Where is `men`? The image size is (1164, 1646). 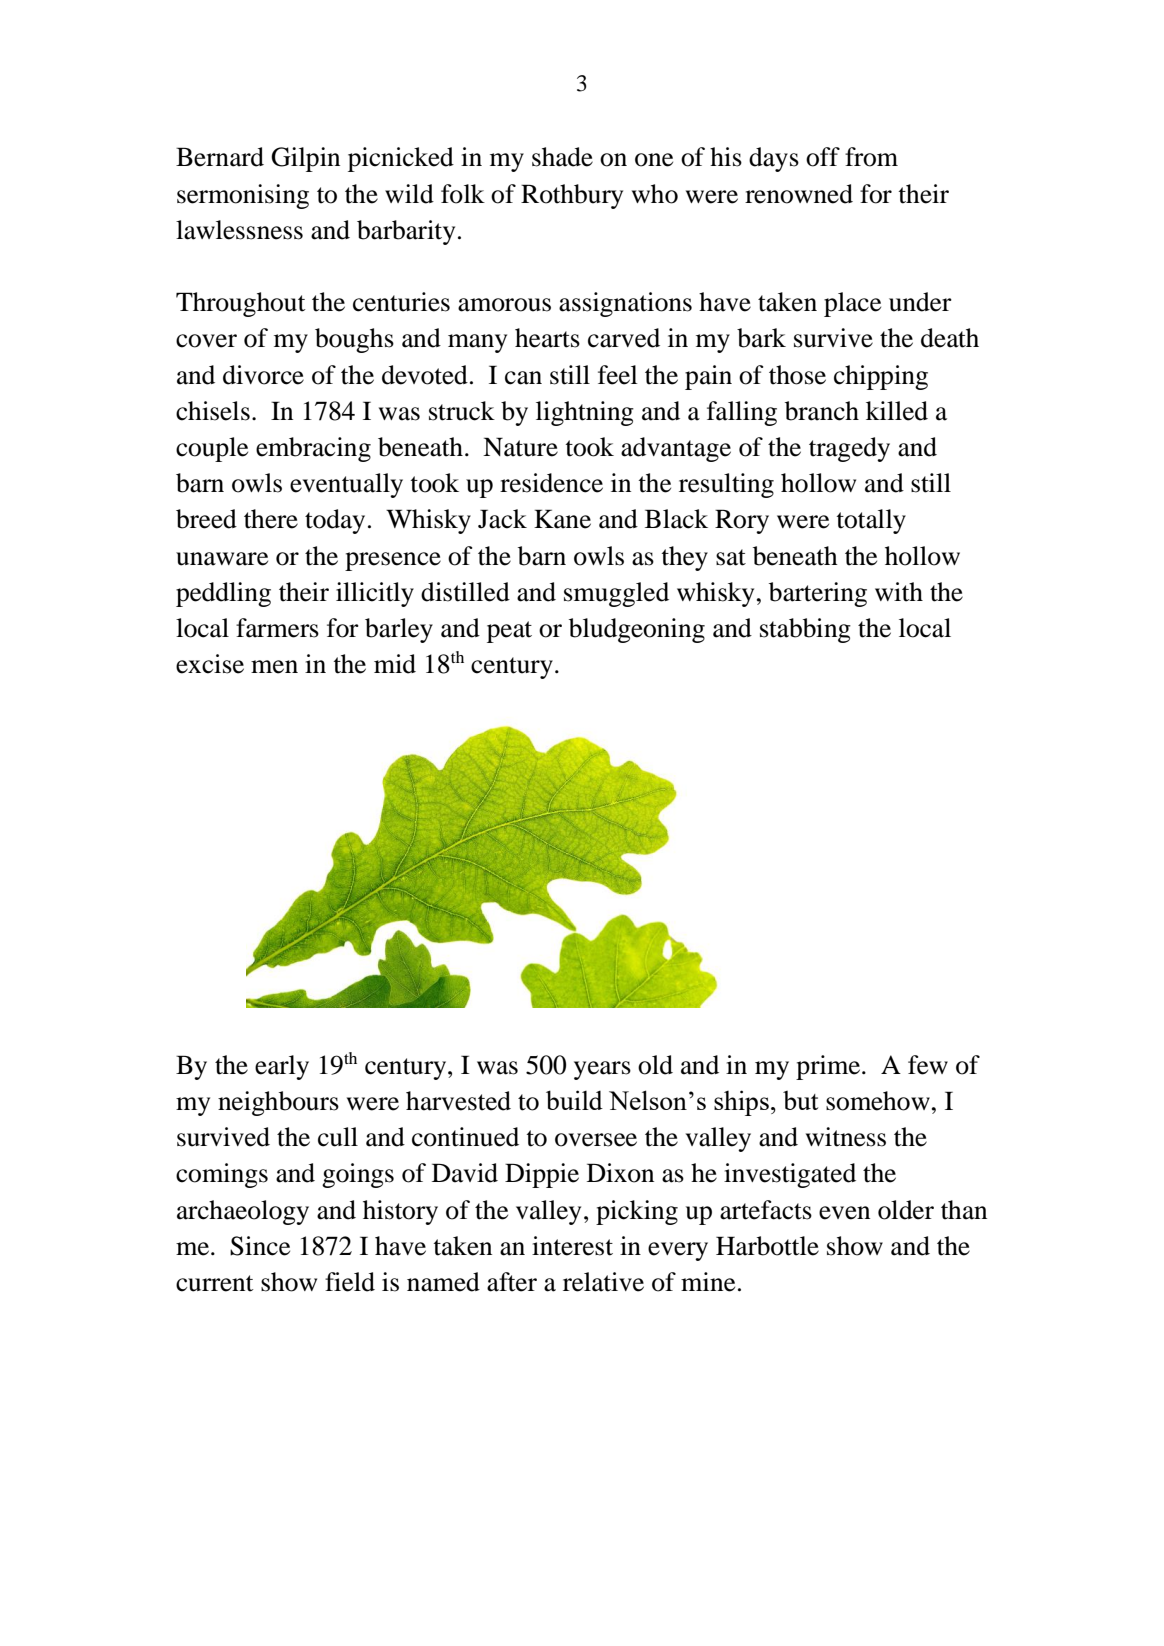
men is located at coordinates (274, 667).
